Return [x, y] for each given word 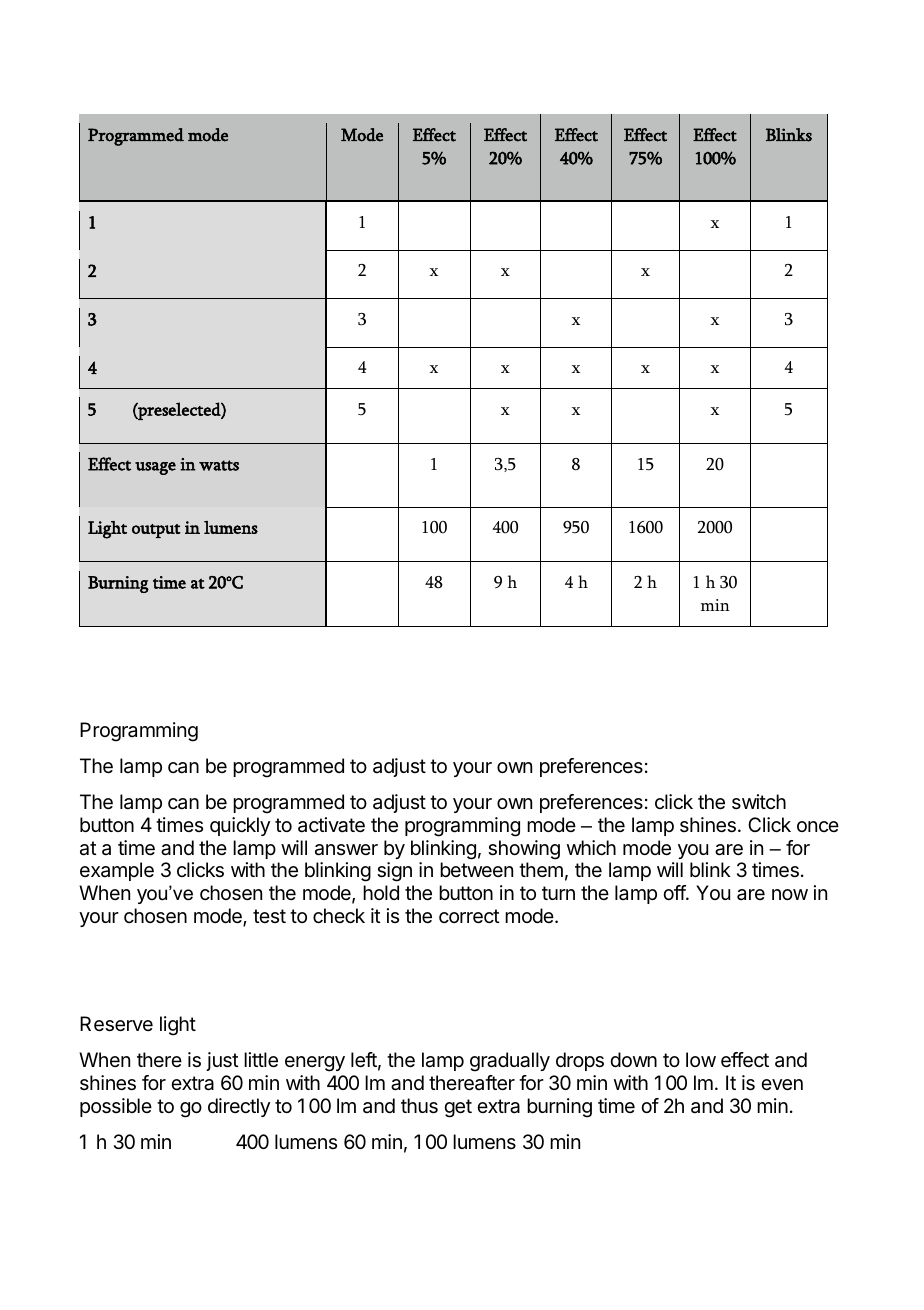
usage [155, 468]
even [782, 1085]
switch [759, 801]
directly [239, 1107]
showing [524, 850]
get [458, 1108]
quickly [240, 826]
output [156, 531]
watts [219, 465]
